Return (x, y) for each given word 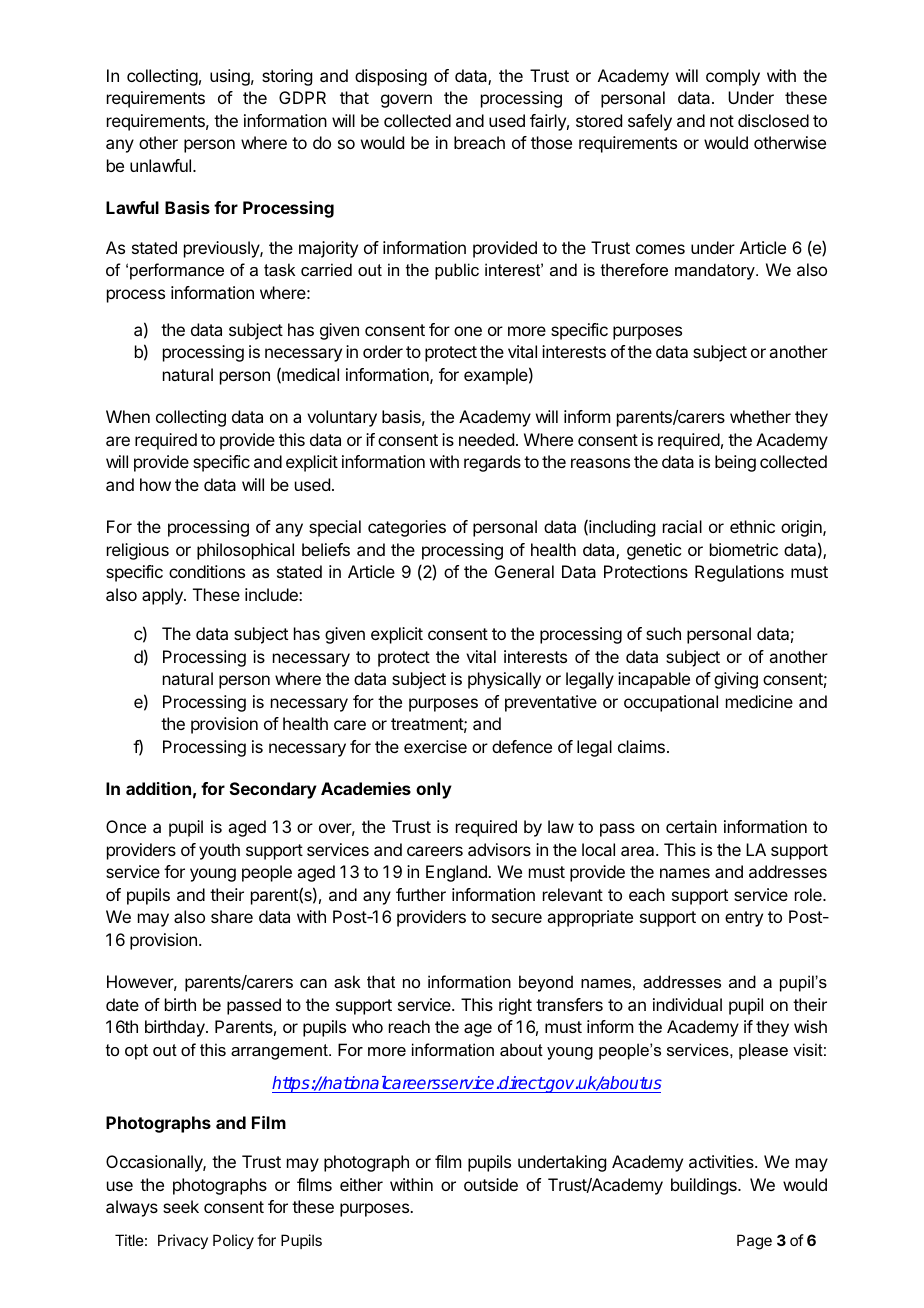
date (122, 1004)
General (524, 571)
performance (177, 271)
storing (287, 77)
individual (687, 1004)
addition (158, 788)
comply (733, 77)
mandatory (716, 271)
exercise (435, 746)
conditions (207, 571)
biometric (744, 549)
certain (691, 826)
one (468, 331)
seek (181, 1206)
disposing (391, 77)
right (515, 1006)
